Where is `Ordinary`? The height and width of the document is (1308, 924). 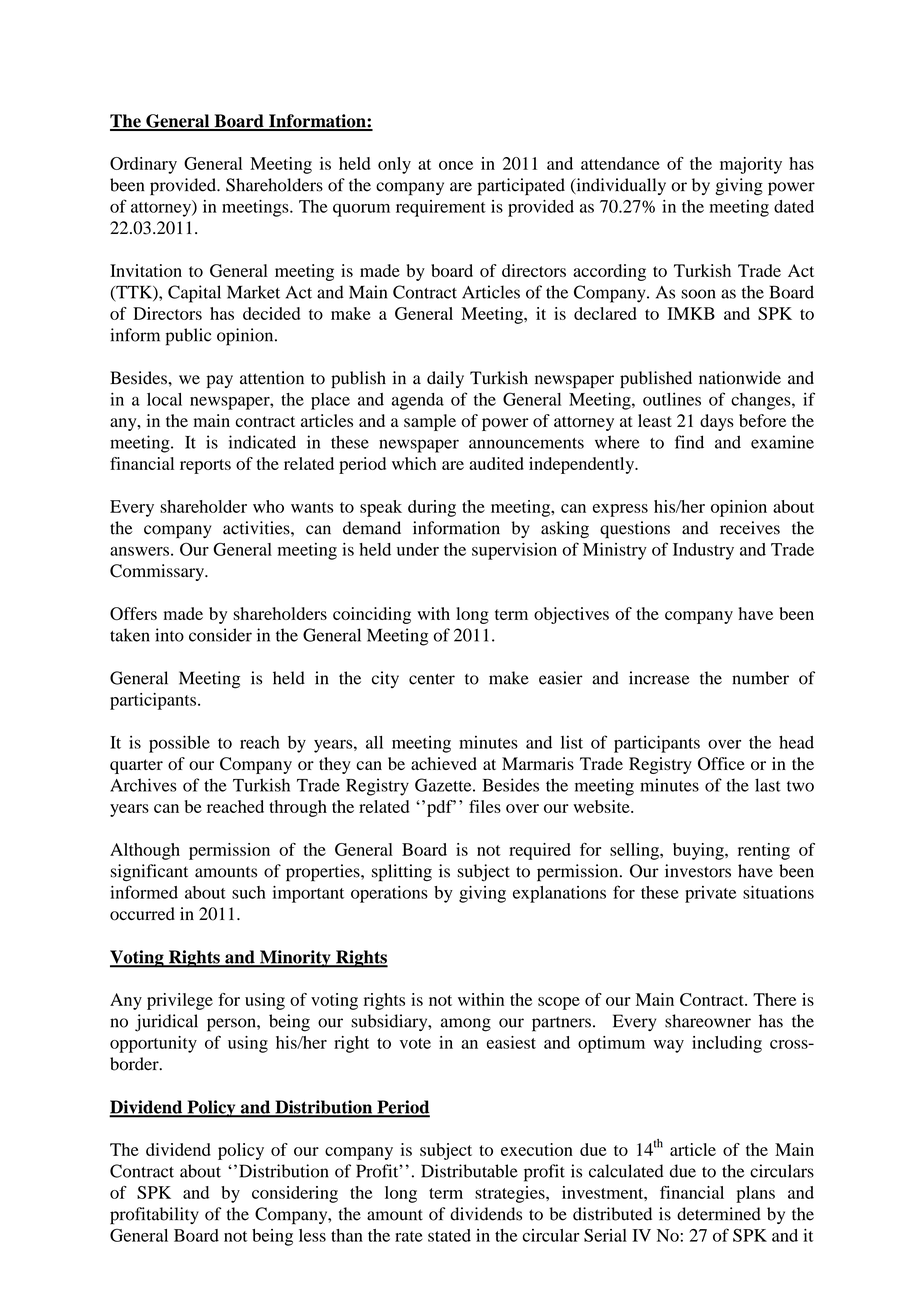
Ordinary is located at coordinates (143, 165).
